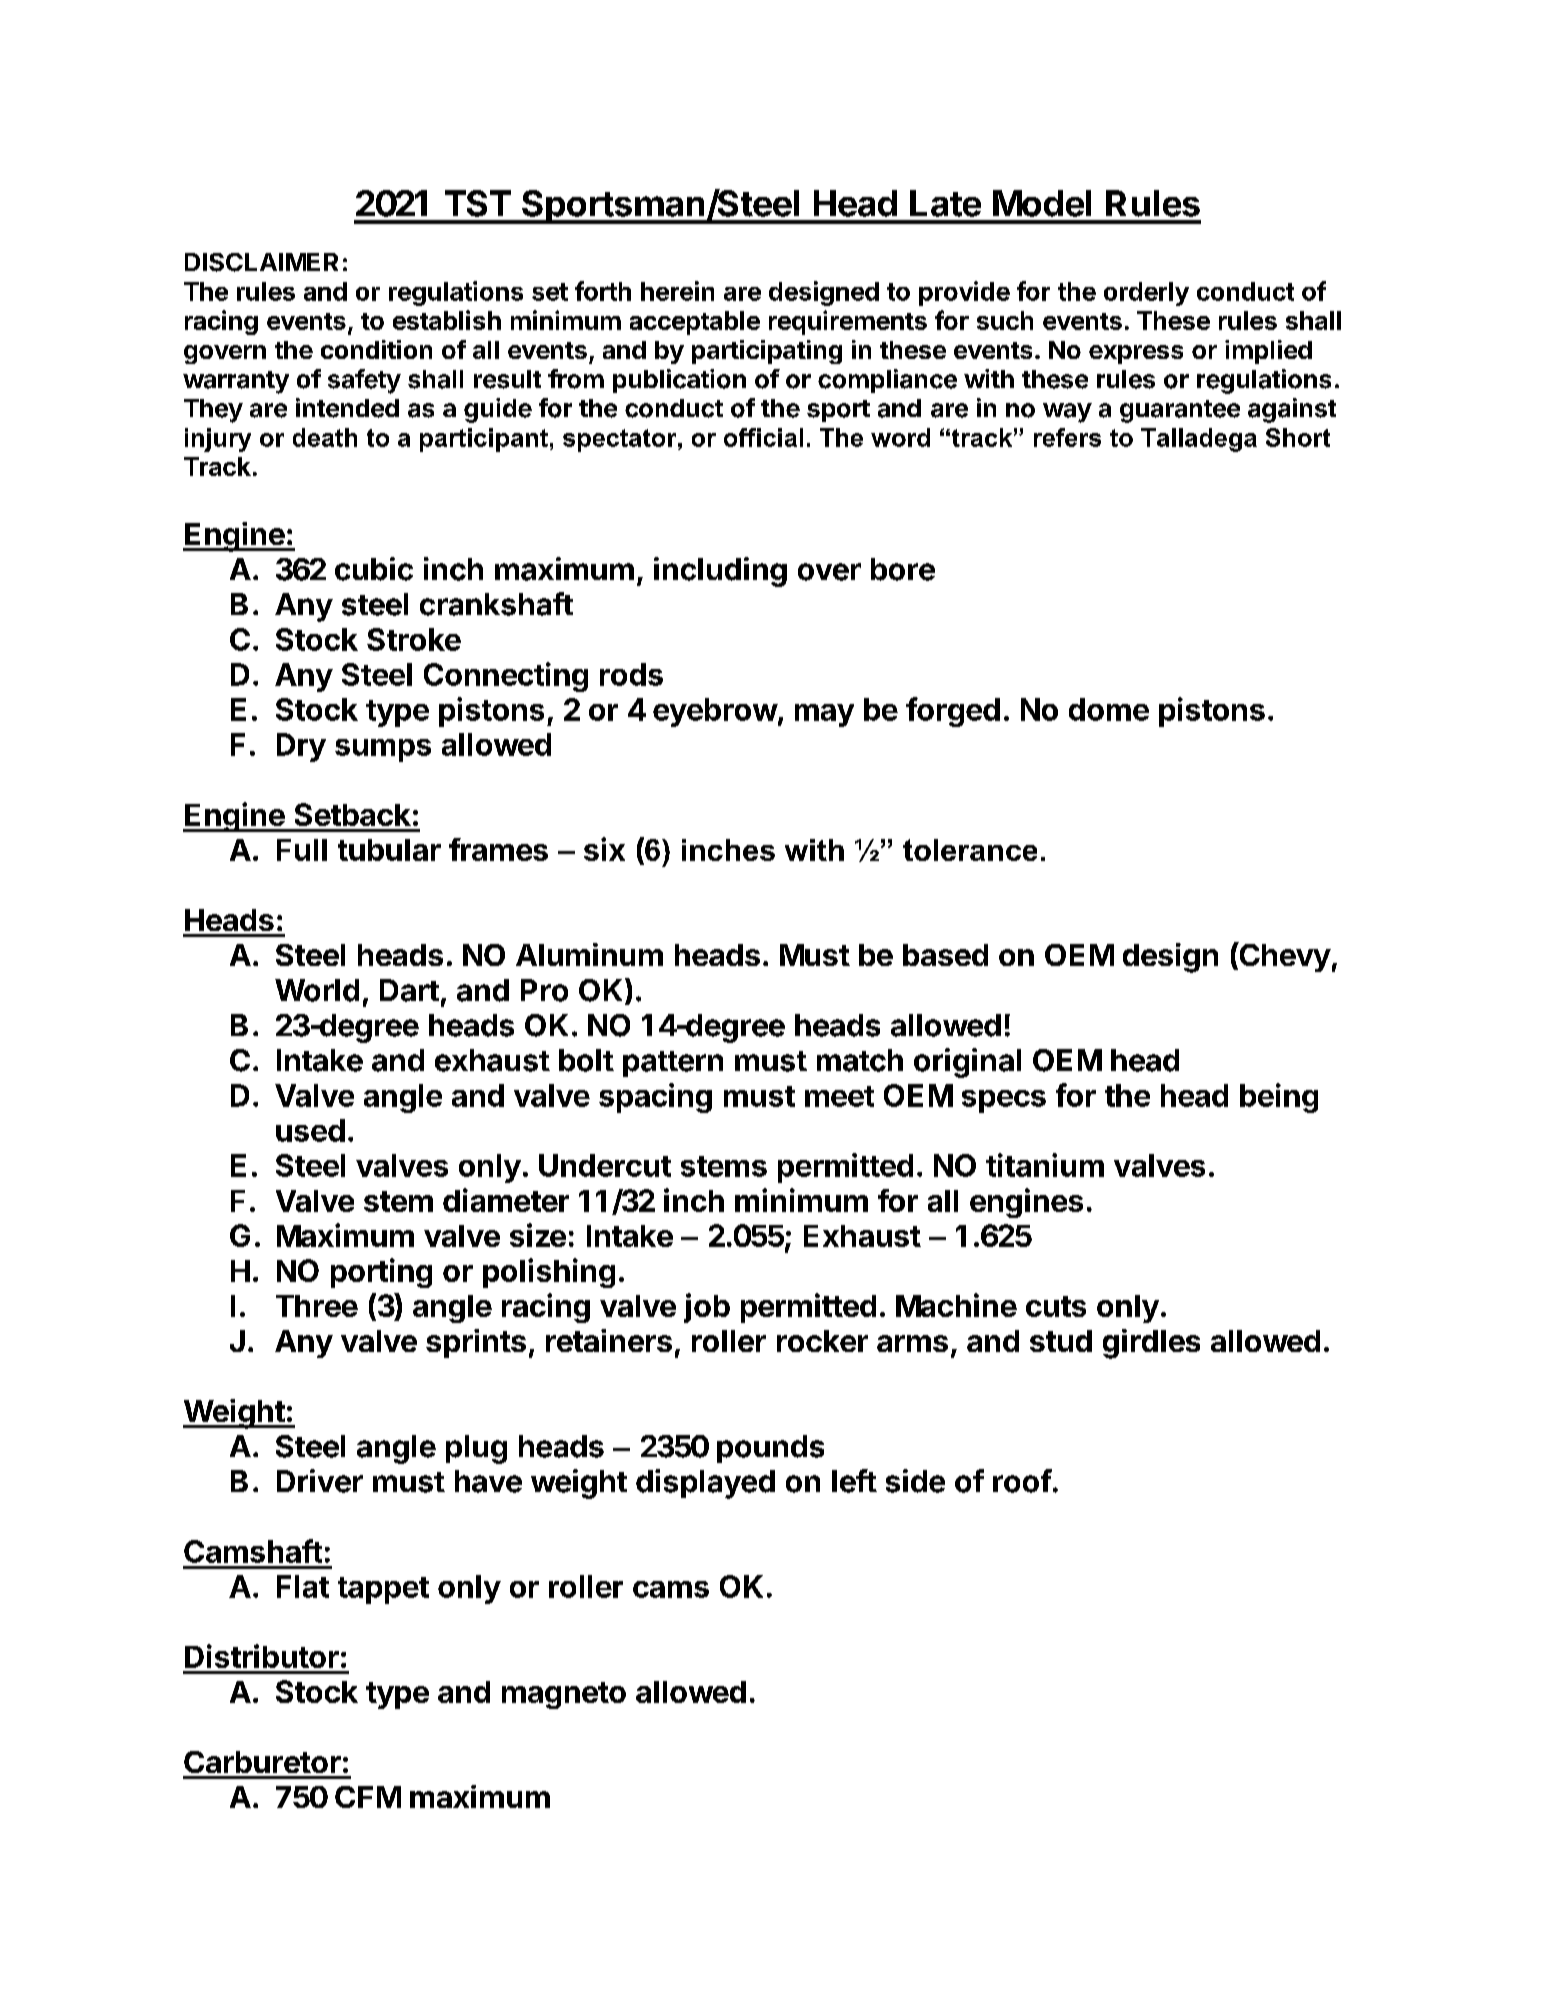  I want to click on herein, so click(677, 291).
